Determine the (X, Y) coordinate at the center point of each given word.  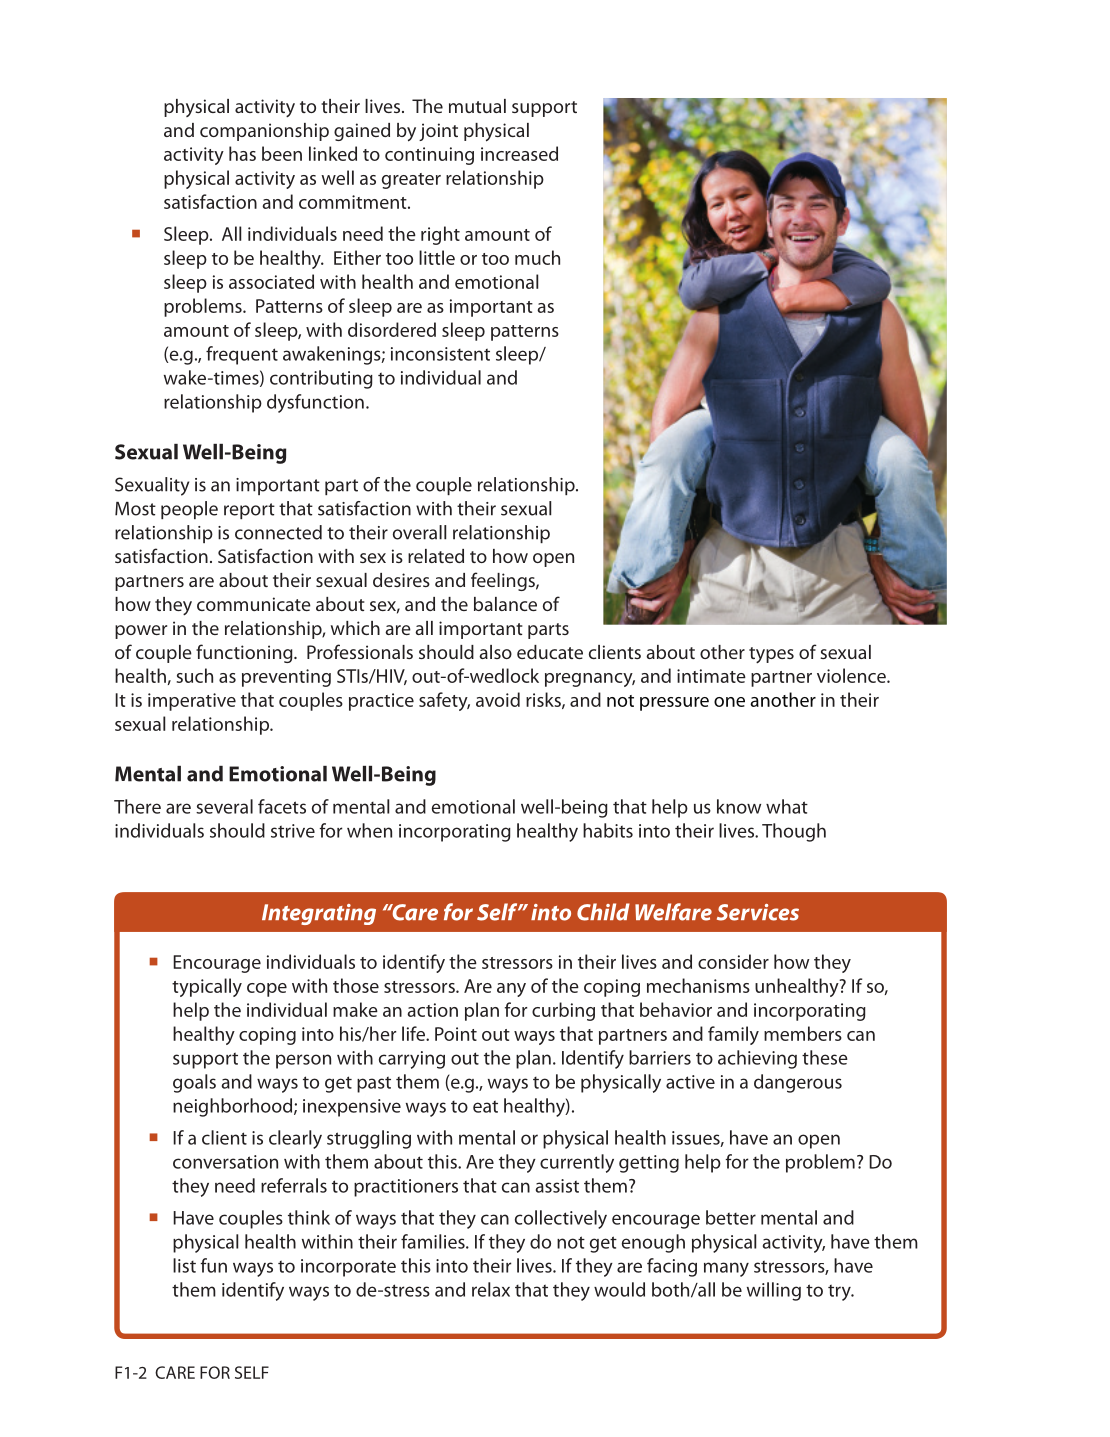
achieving (757, 1059)
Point (456, 1034)
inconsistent (440, 354)
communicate (254, 604)
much (537, 257)
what (787, 806)
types (771, 655)
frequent (242, 355)
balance (505, 604)
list (184, 1265)
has (242, 153)
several (224, 806)
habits (608, 830)
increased (519, 153)
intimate (711, 676)
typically (207, 987)
